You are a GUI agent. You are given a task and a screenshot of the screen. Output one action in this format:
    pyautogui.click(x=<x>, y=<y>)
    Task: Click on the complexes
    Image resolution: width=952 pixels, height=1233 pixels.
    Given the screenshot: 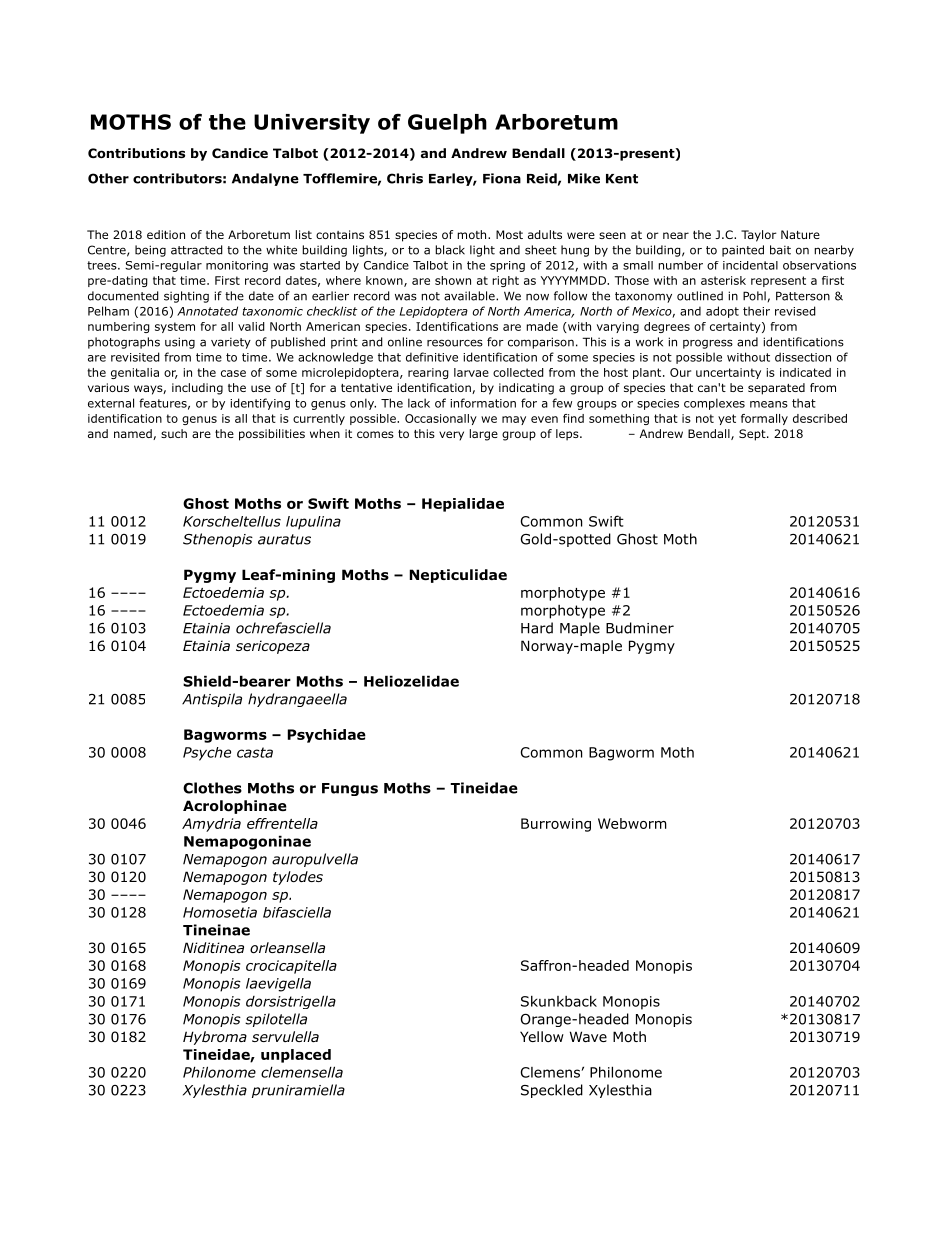 What is the action you would take?
    pyautogui.click(x=714, y=404)
